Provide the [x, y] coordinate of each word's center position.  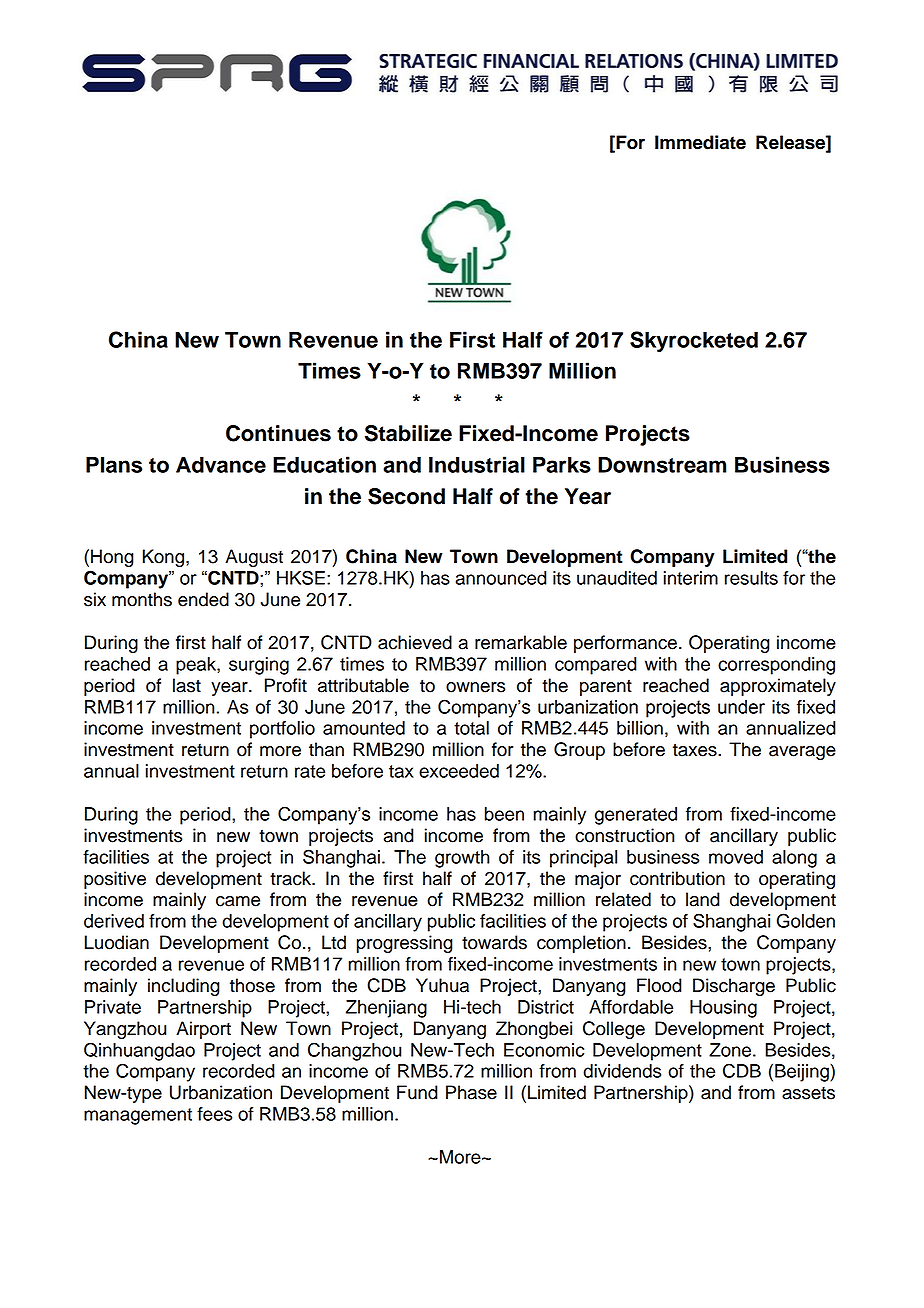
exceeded [459, 771]
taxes [696, 750]
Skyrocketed [694, 342]
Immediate [700, 142]
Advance [221, 465]
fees [214, 1114]
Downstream [662, 465]
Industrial [477, 464]
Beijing [803, 1073]
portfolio [282, 730]
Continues [278, 433]
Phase [471, 1092]
